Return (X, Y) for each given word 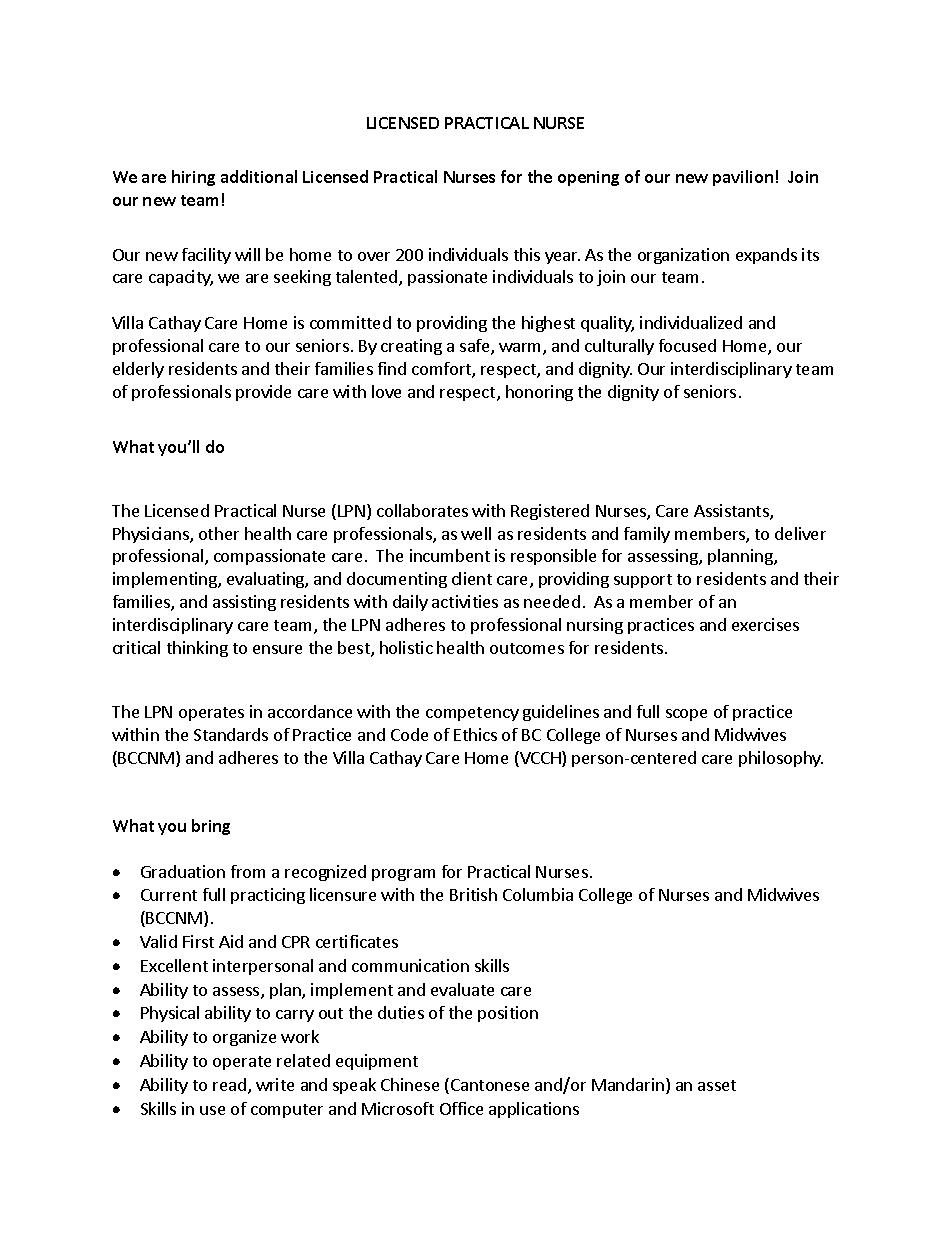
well (476, 533)
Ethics (475, 734)
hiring (193, 178)
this (527, 254)
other (219, 533)
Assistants (732, 512)
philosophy (781, 759)
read (229, 1084)
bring (211, 827)
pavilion (743, 178)
